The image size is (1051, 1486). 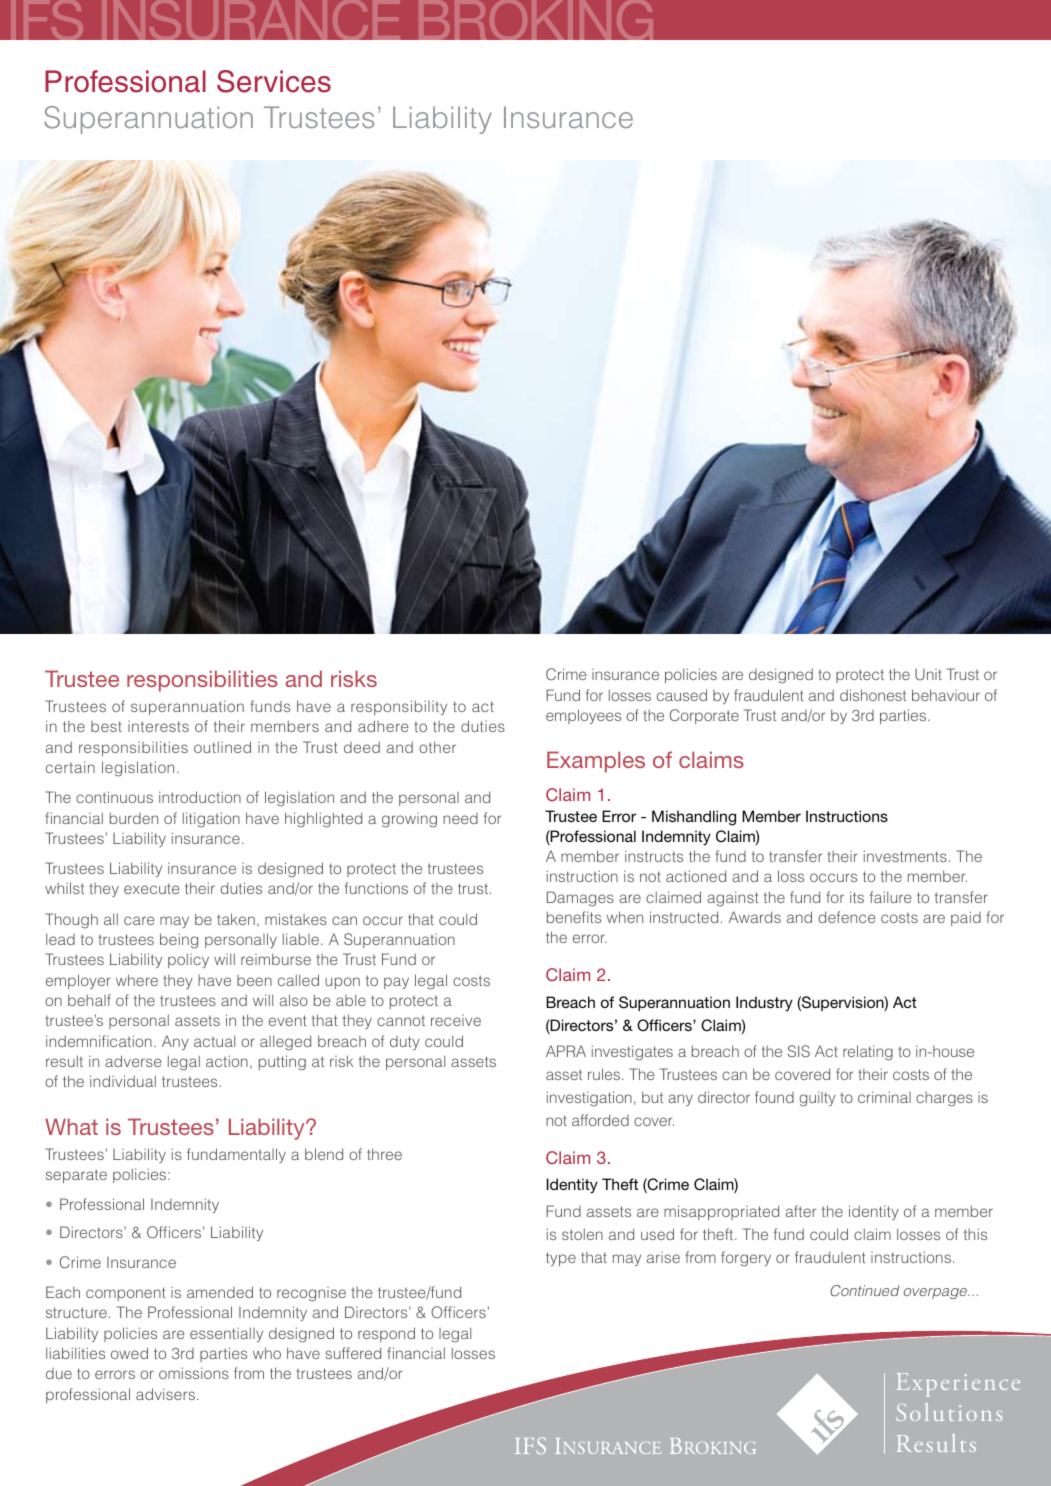 I want to click on Services, so click(x=274, y=81).
